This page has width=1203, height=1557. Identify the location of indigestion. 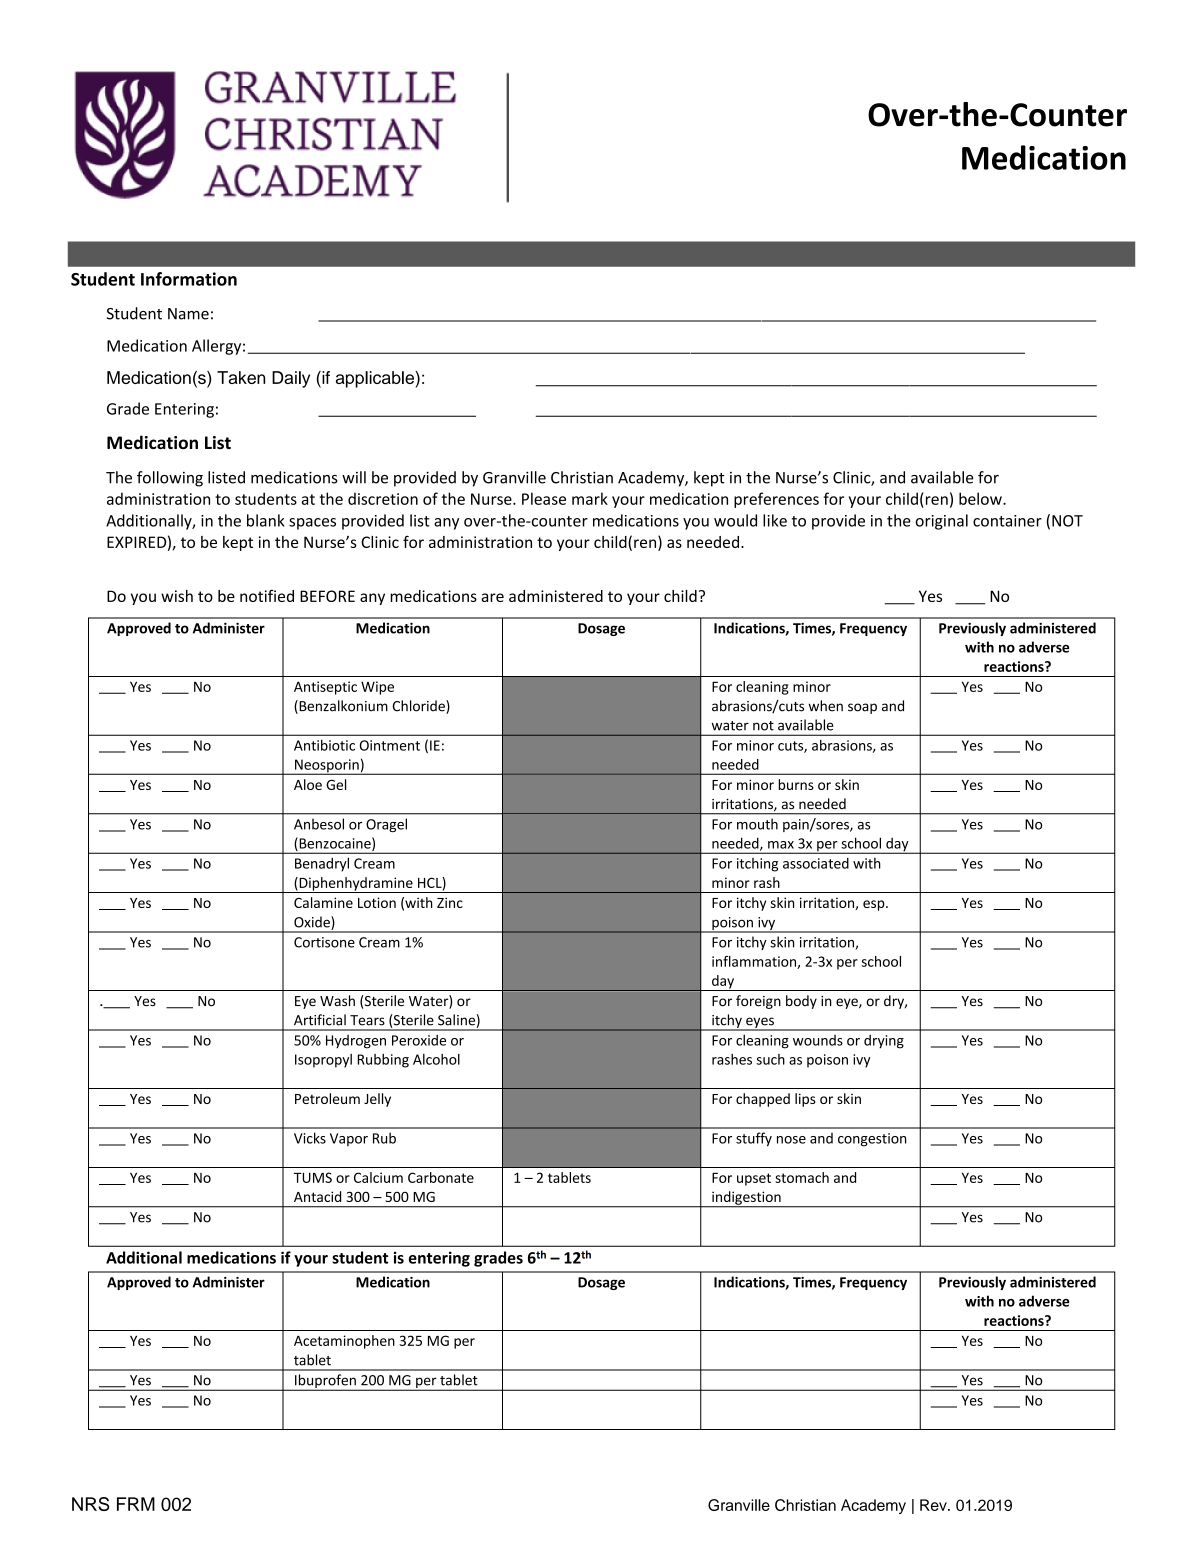
(746, 1199).
